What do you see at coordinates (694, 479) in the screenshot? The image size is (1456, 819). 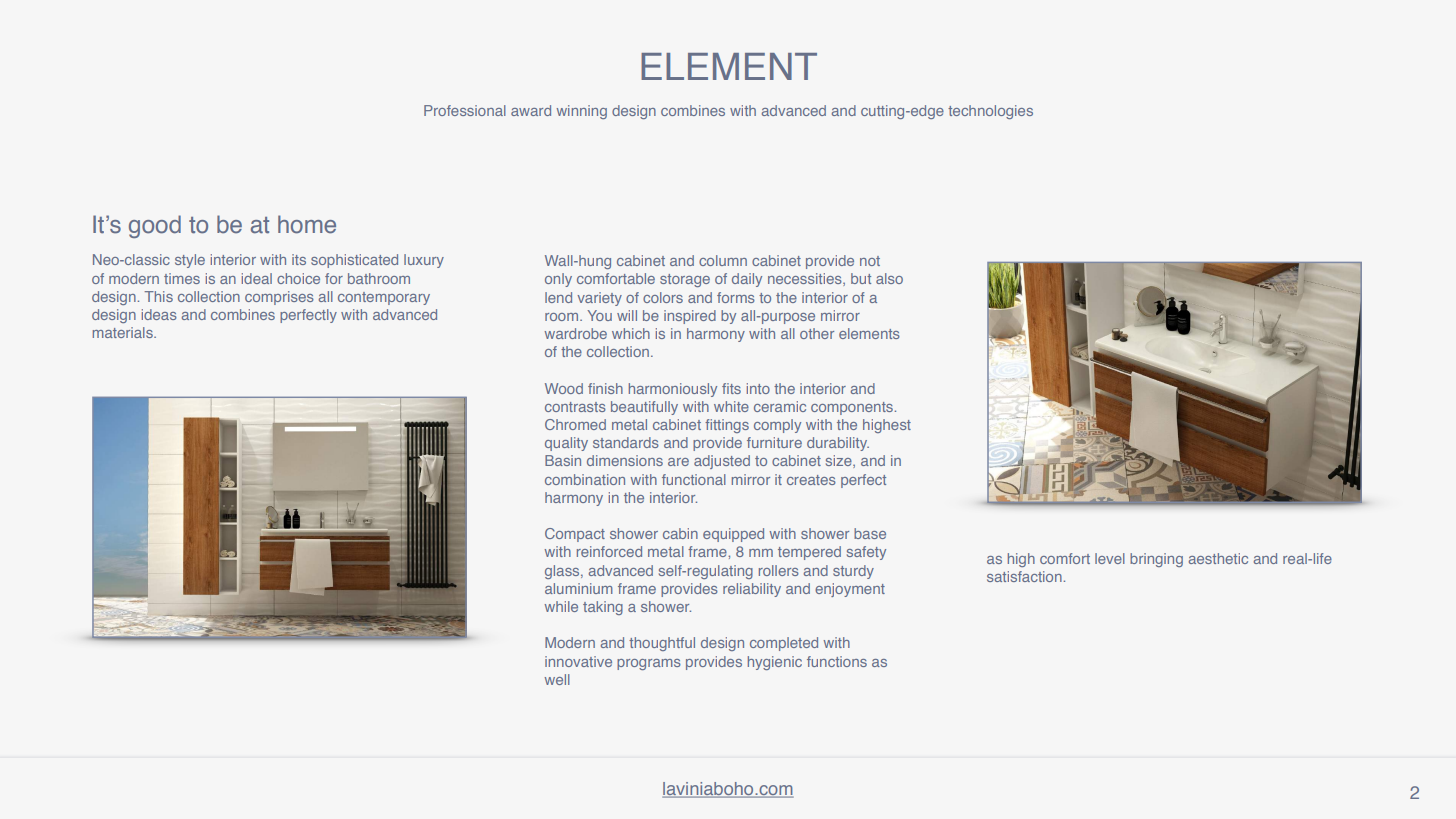 I see `functional` at bounding box center [694, 479].
